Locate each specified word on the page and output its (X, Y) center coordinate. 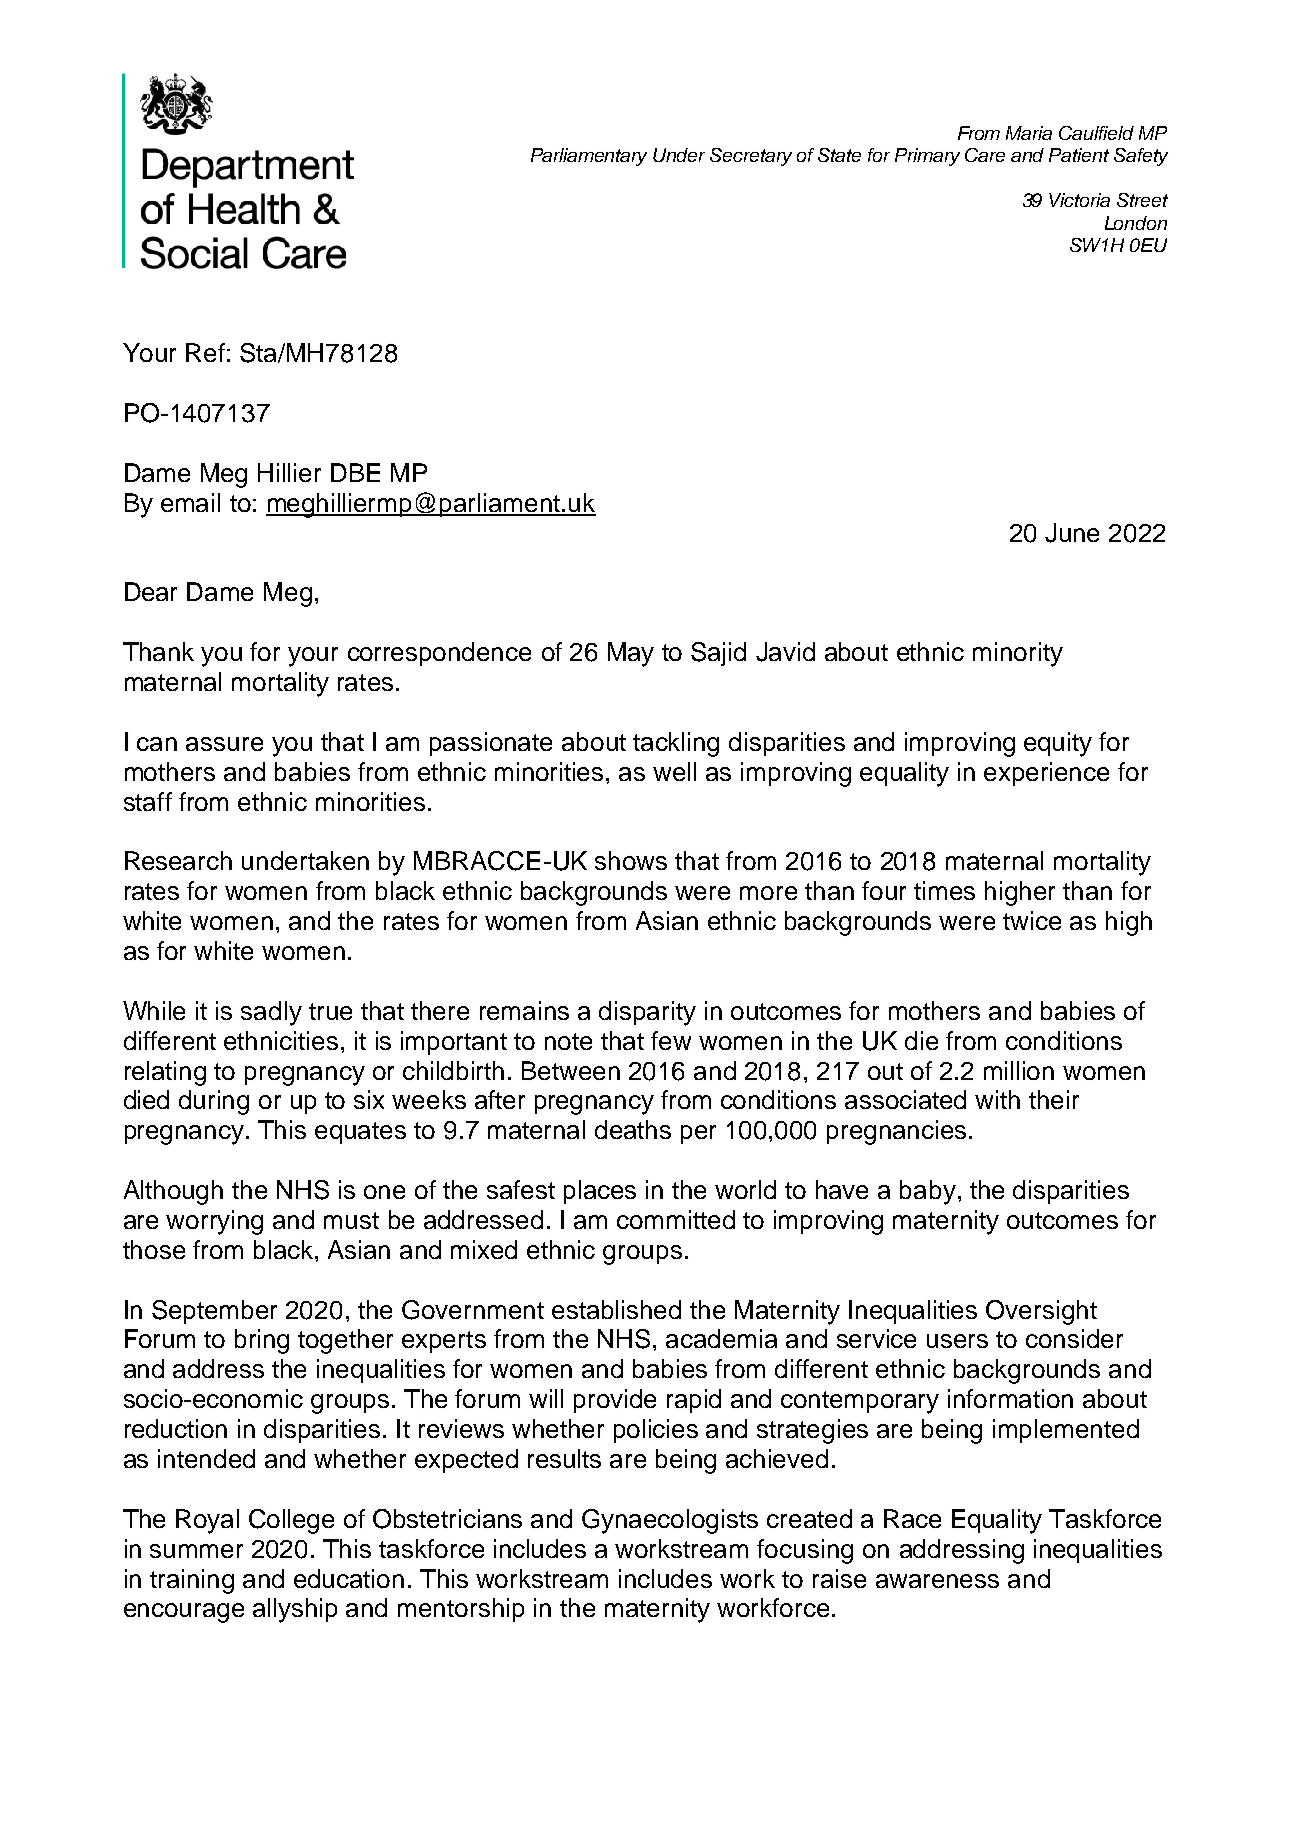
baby (928, 1192)
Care (985, 155)
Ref (205, 352)
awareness (937, 1581)
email (190, 502)
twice (1032, 920)
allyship (295, 1610)
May (631, 654)
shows (631, 860)
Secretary (751, 157)
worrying (214, 1222)
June (1072, 533)
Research (178, 860)
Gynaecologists (670, 1521)
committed (676, 1219)
